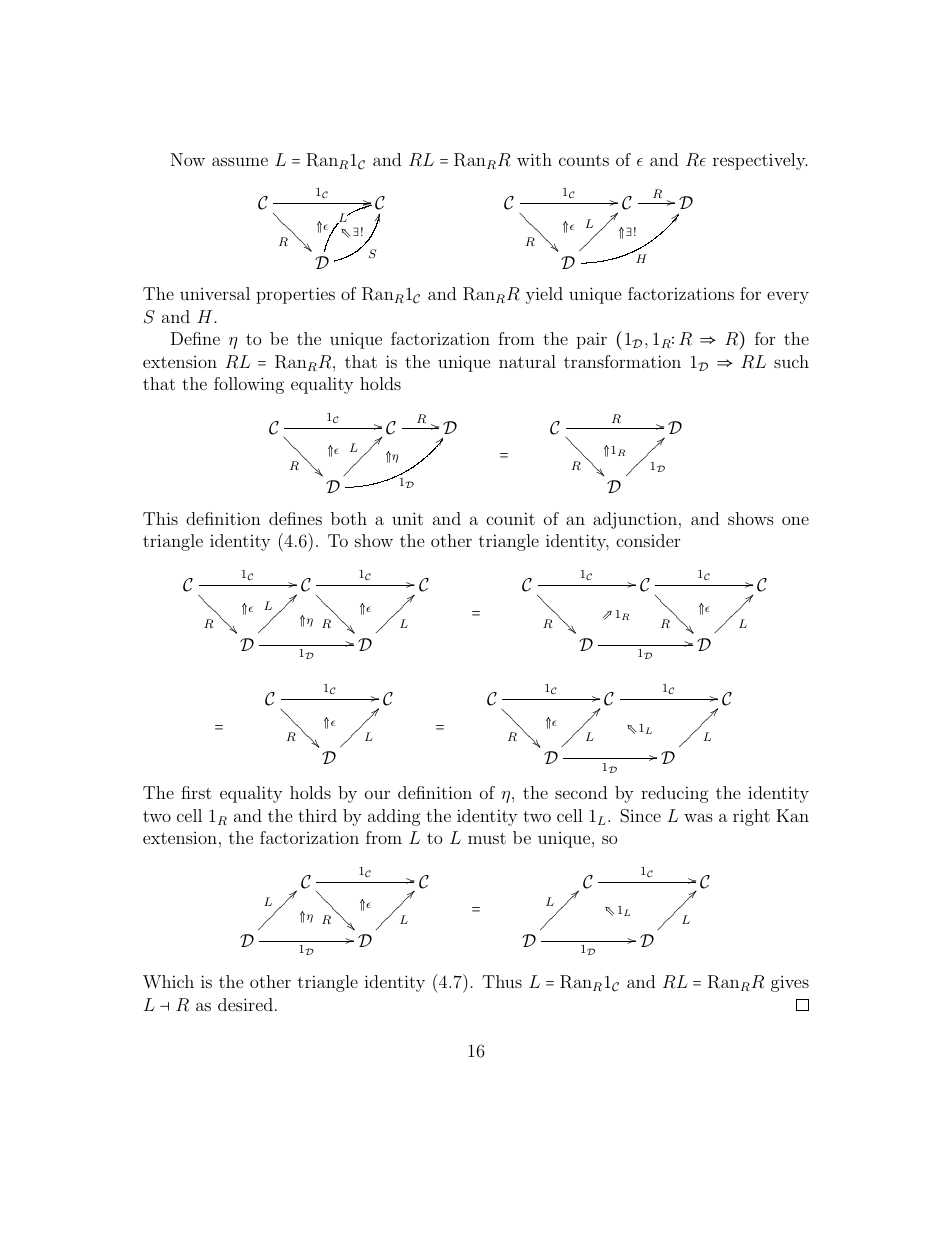  Describe the element at coordinates (249, 385) in the image. I see `following` at that location.
